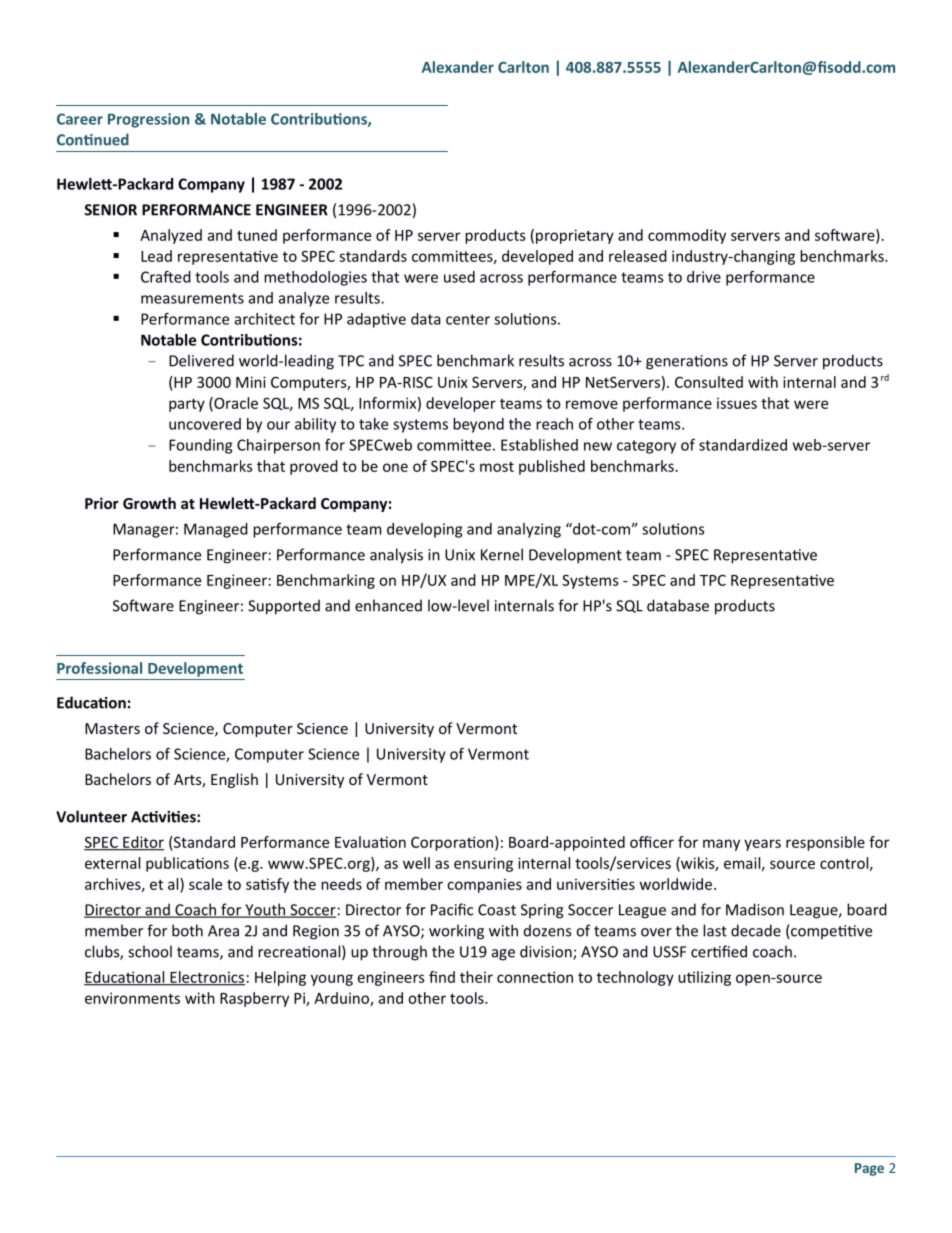 The width and height of the screenshot is (952, 1233). What do you see at coordinates (529, 530) in the screenshot?
I see `analyzing` at bounding box center [529, 530].
